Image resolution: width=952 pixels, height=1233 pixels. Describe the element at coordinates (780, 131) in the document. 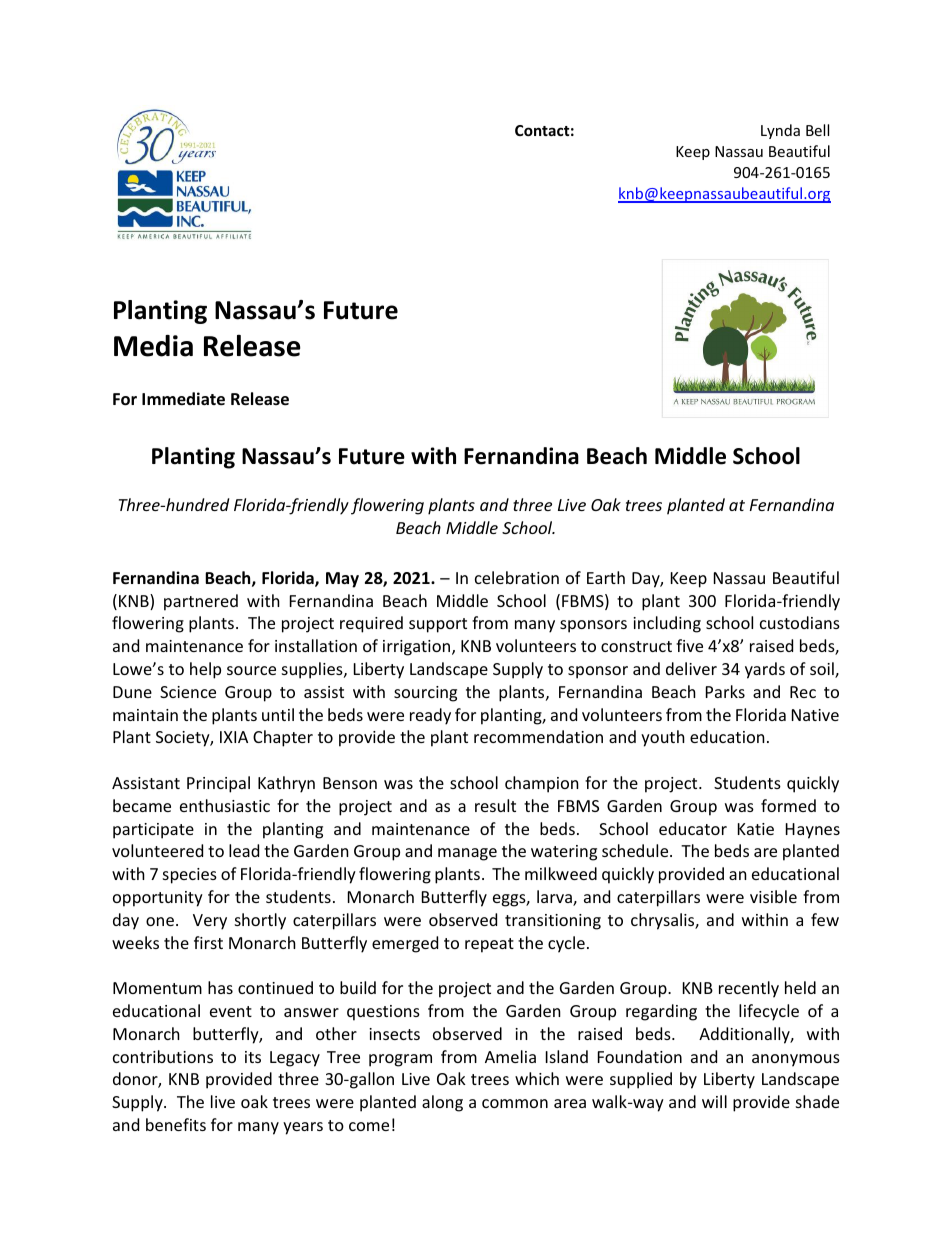

I see `Lynda` at that location.
